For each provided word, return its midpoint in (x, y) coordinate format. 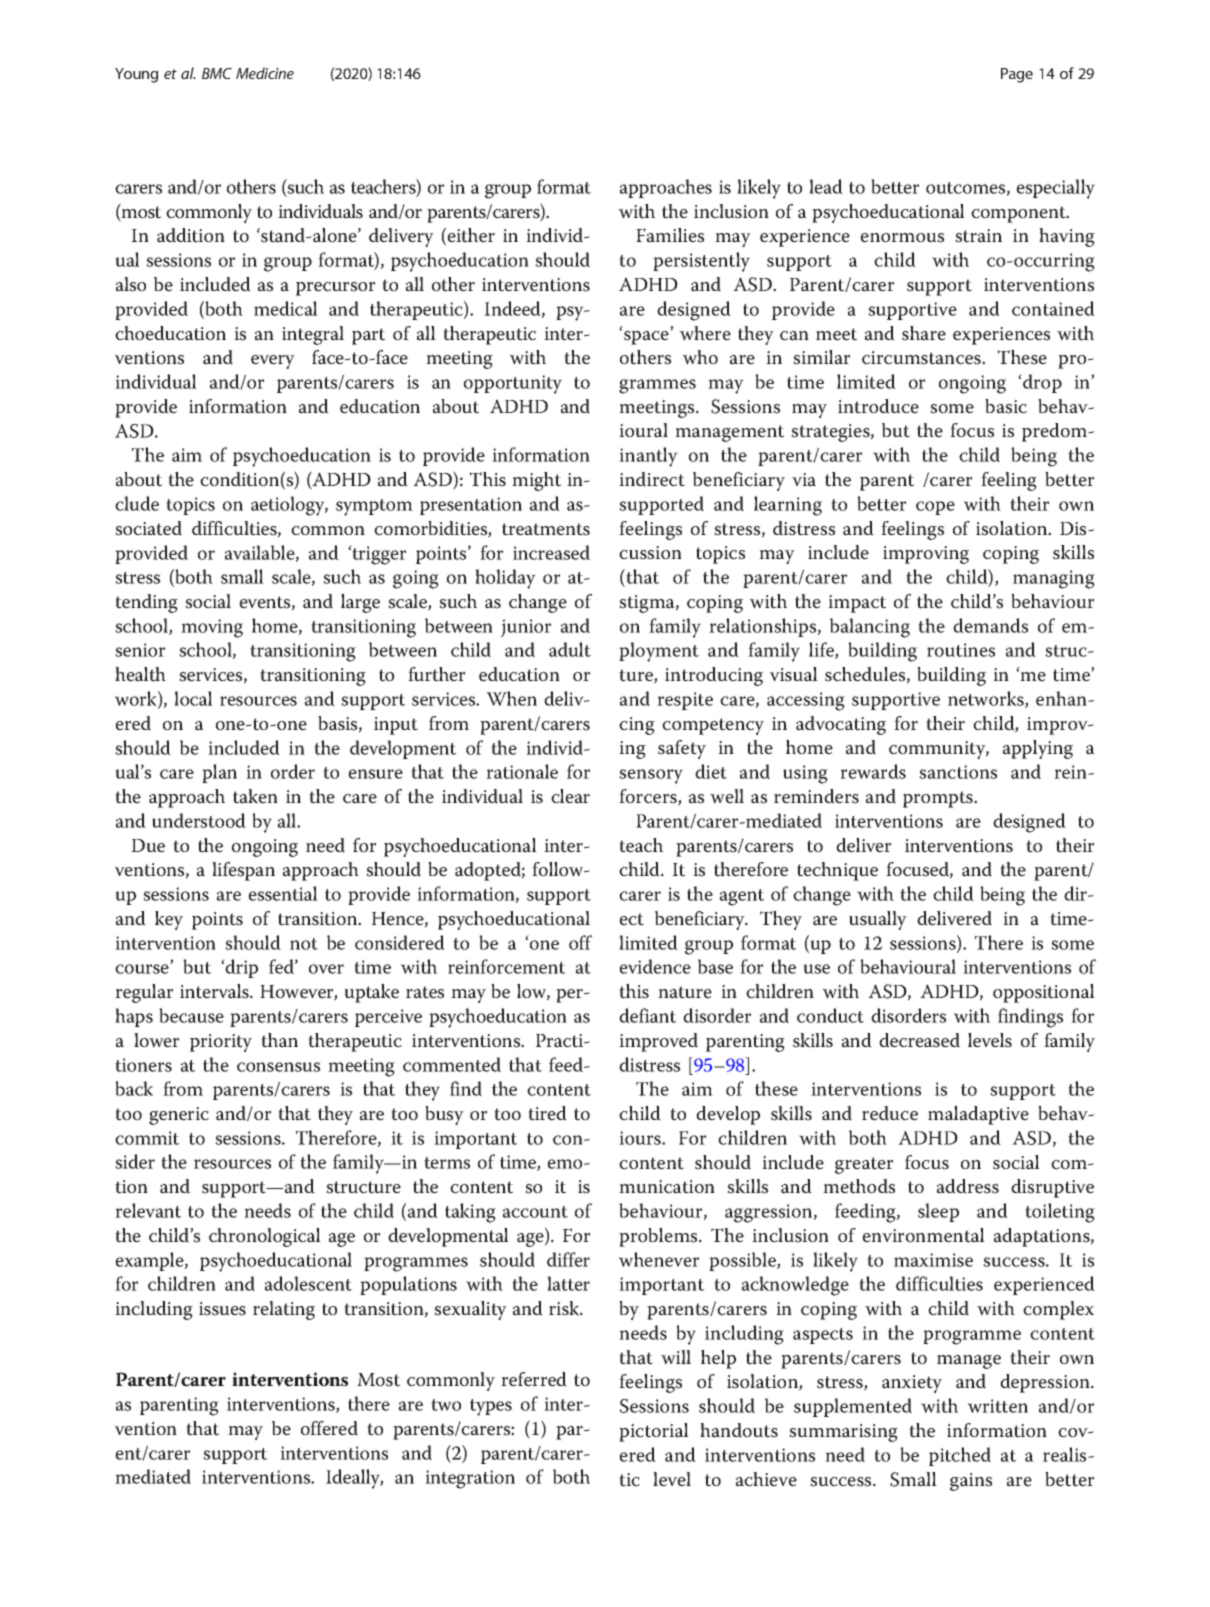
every (273, 362)
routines (961, 650)
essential (283, 893)
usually (878, 920)
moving (212, 628)
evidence (655, 966)
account (535, 1212)
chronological (265, 1237)
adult (570, 649)
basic (1006, 406)
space (647, 337)
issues (222, 1309)
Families (670, 235)
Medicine (265, 73)
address (968, 1186)
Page (1017, 75)
